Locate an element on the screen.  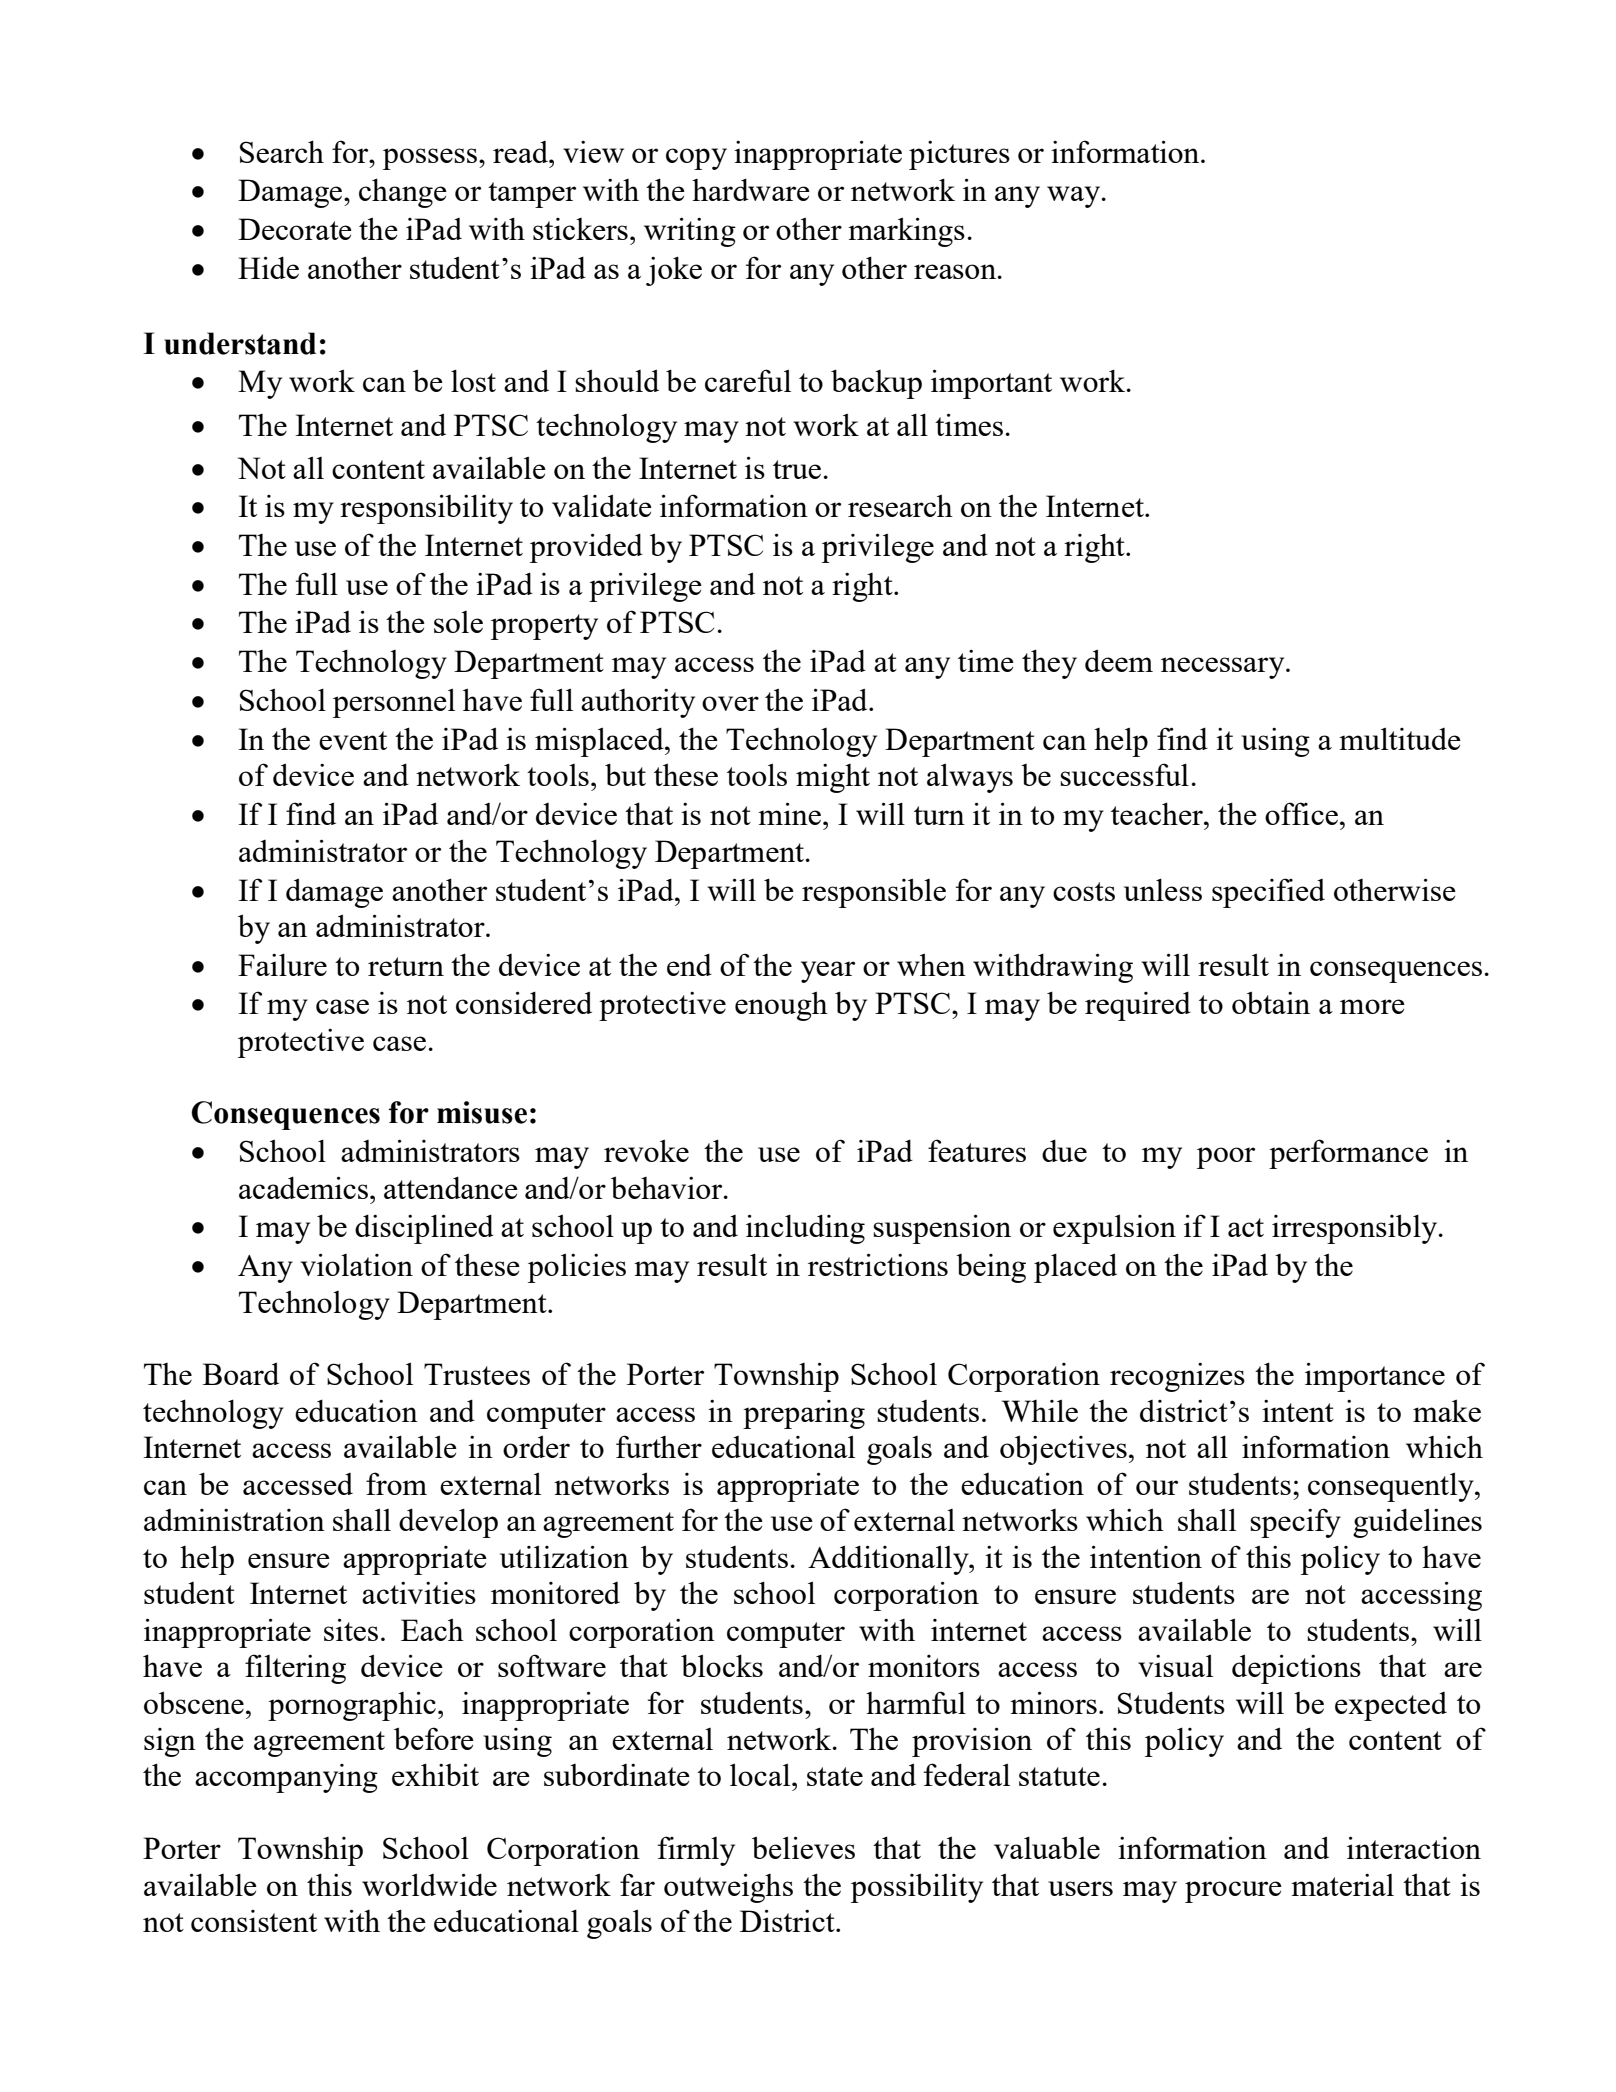
consistent is located at coordinates (254, 1921).
